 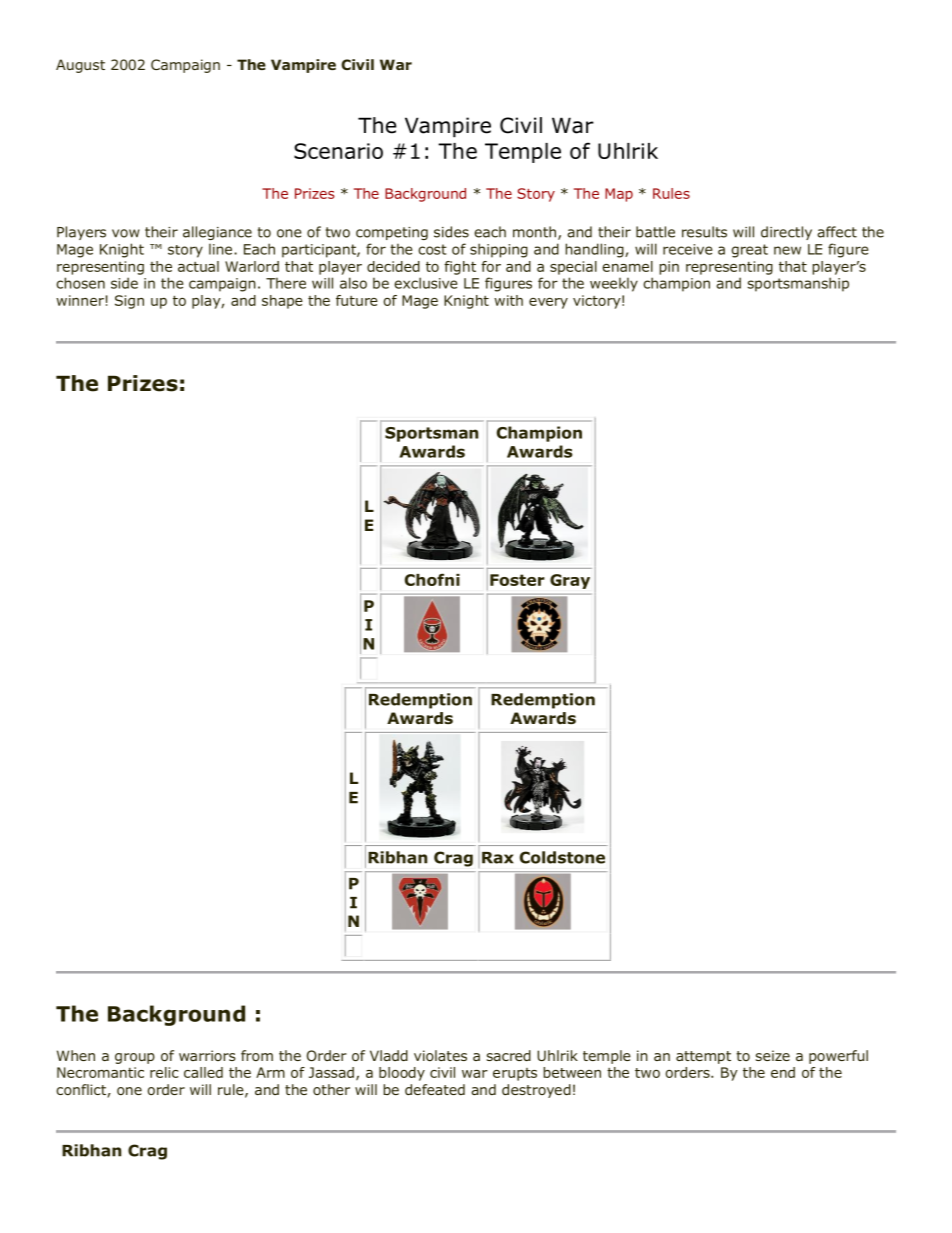 I want to click on Map, so click(x=619, y=195).
